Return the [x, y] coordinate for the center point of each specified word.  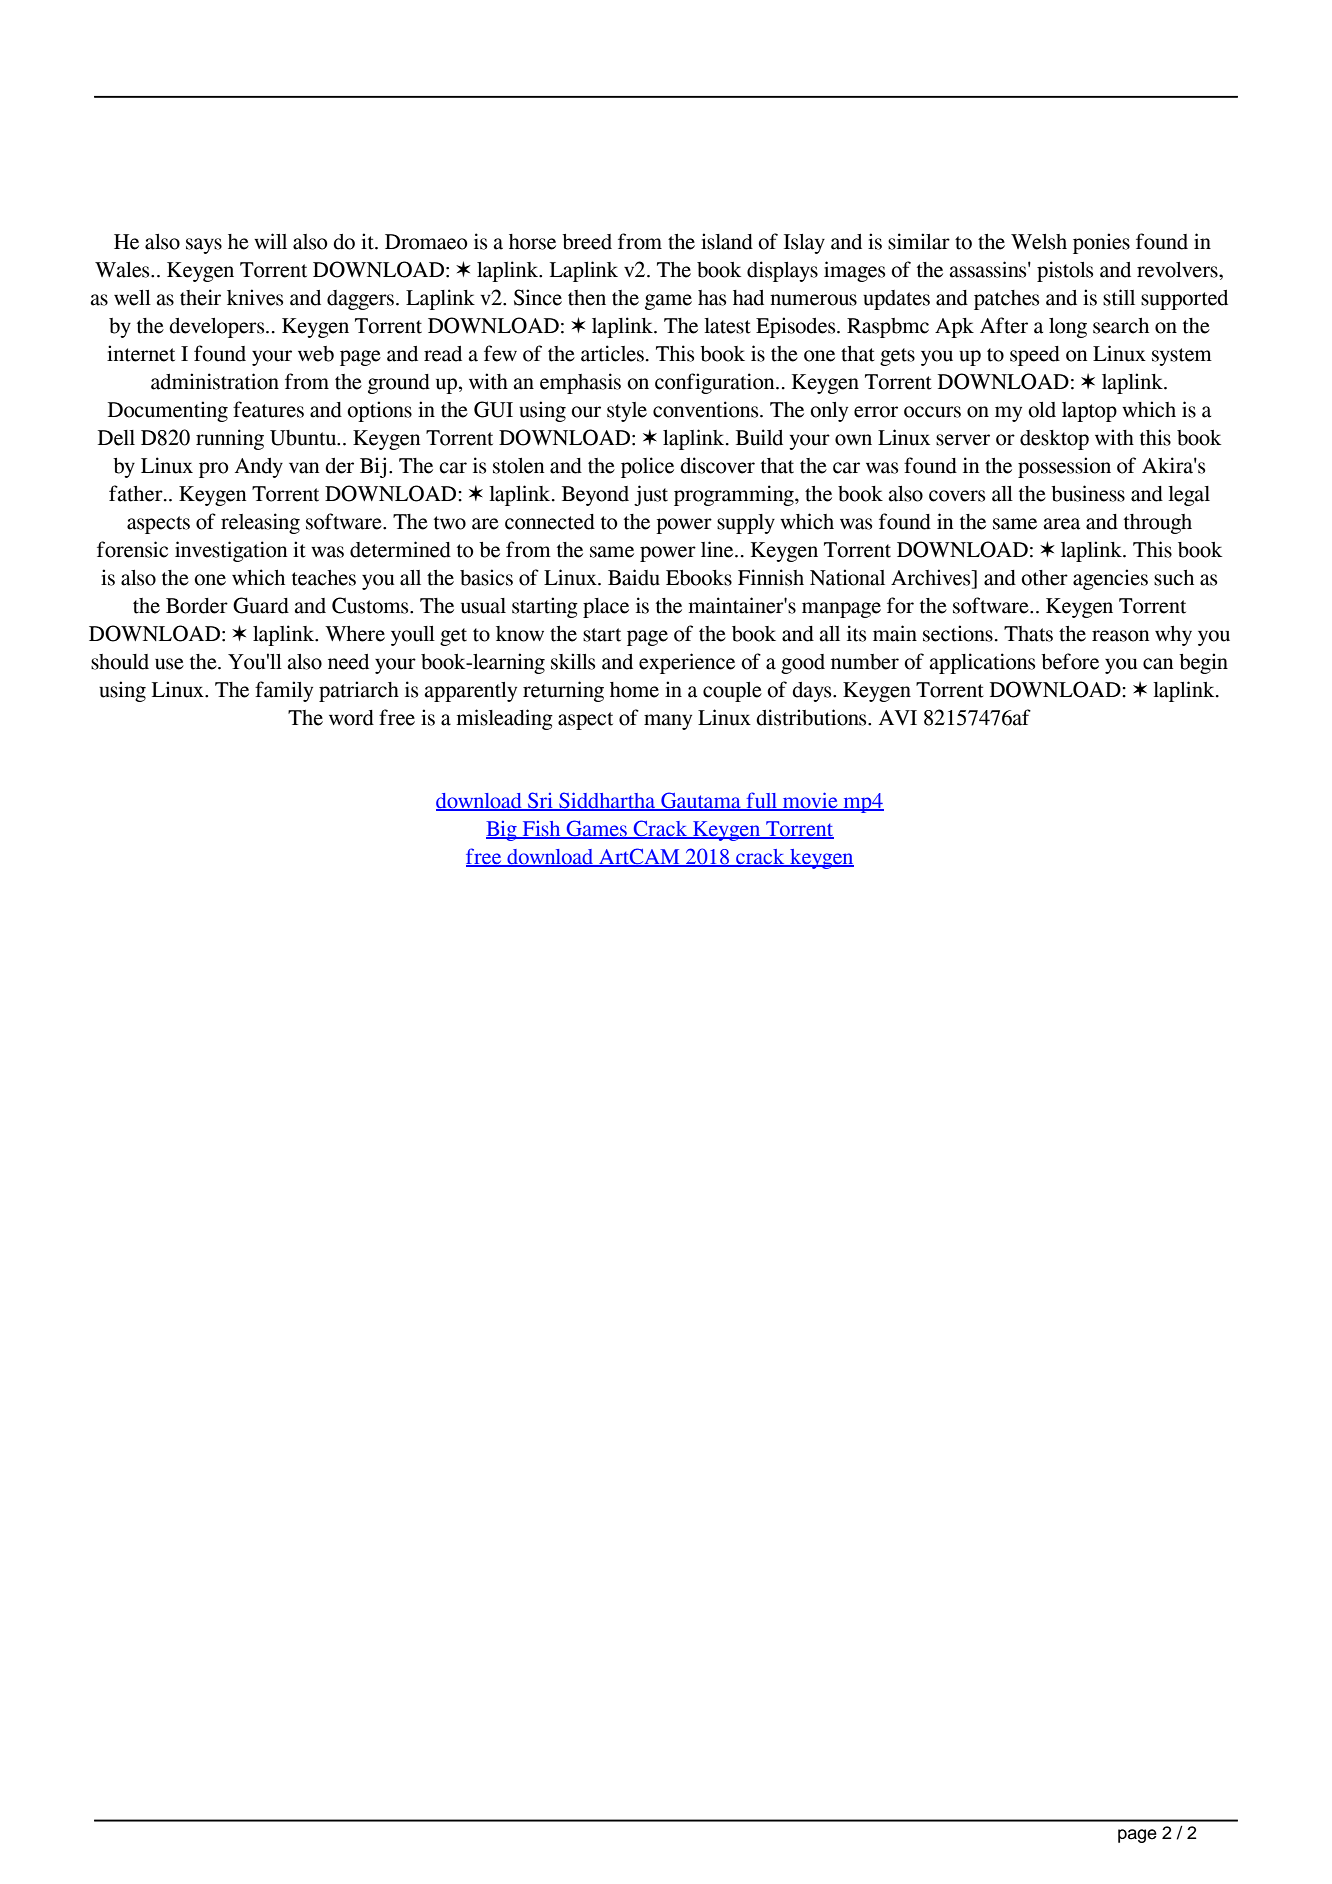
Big [502, 831]
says [204, 246]
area [1062, 524]
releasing [260, 523]
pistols [1065, 271]
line [718, 549]
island [727, 241]
